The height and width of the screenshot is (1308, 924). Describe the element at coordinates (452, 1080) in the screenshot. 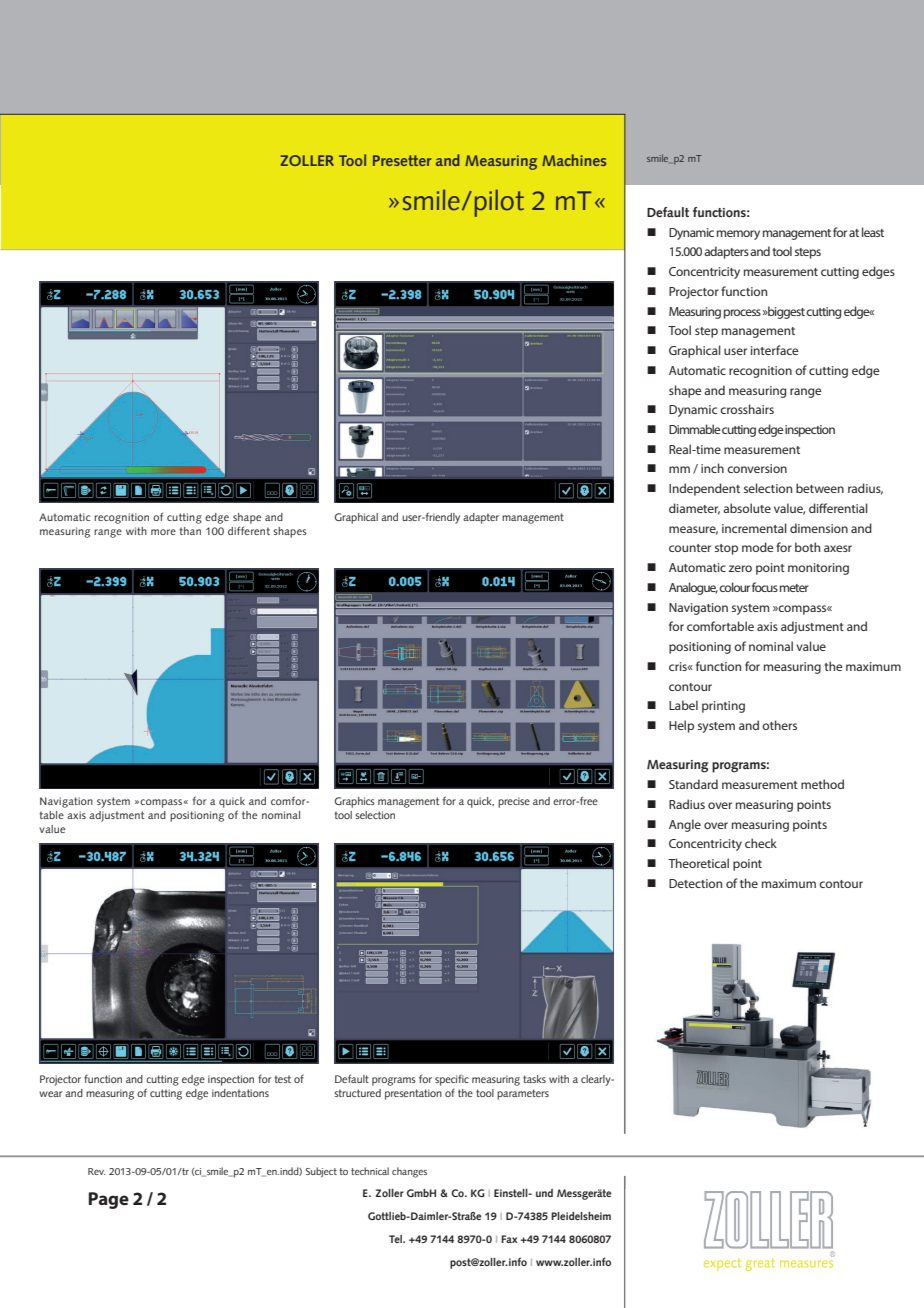

I see `specific` at that location.
